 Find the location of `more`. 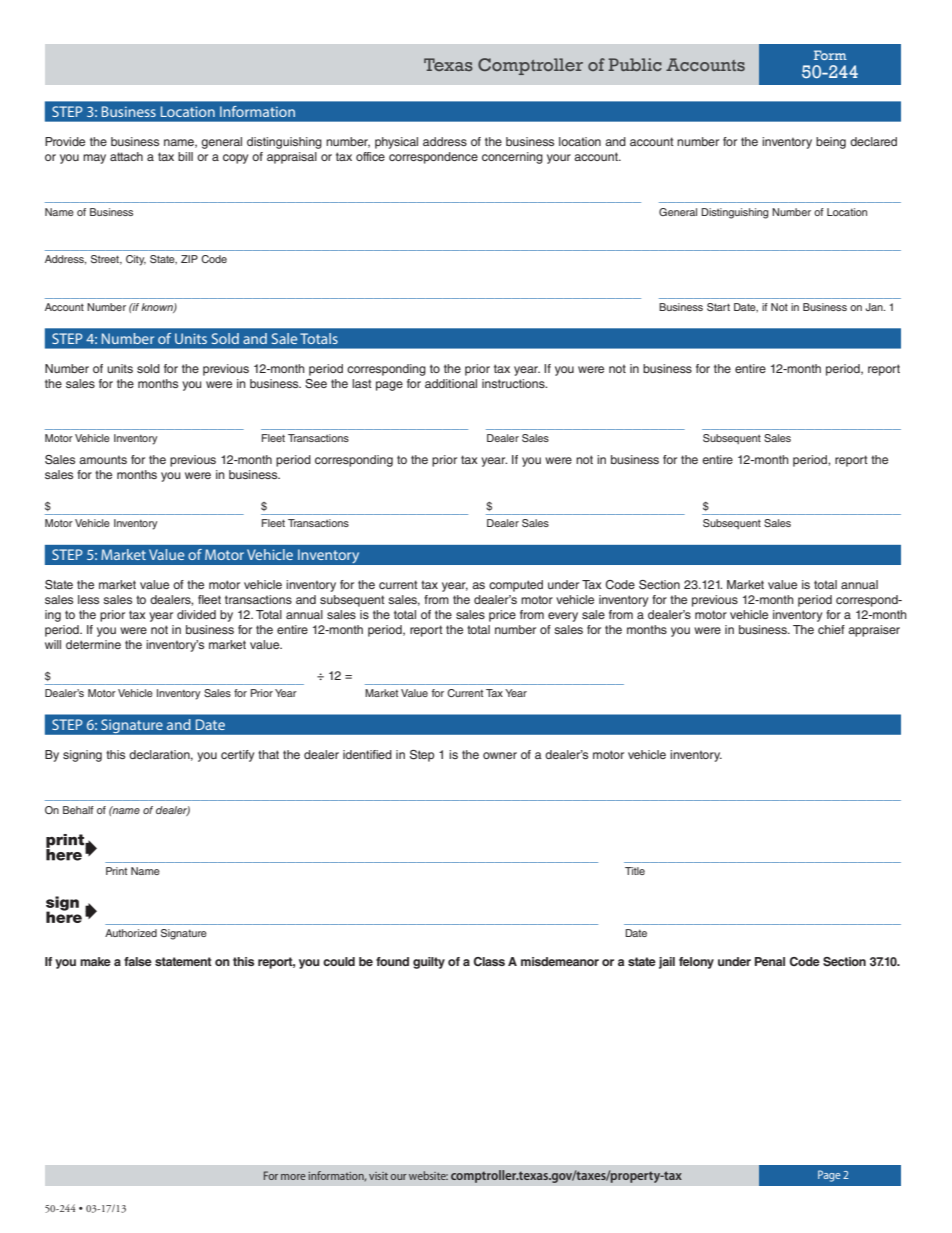

more is located at coordinates (293, 1177).
